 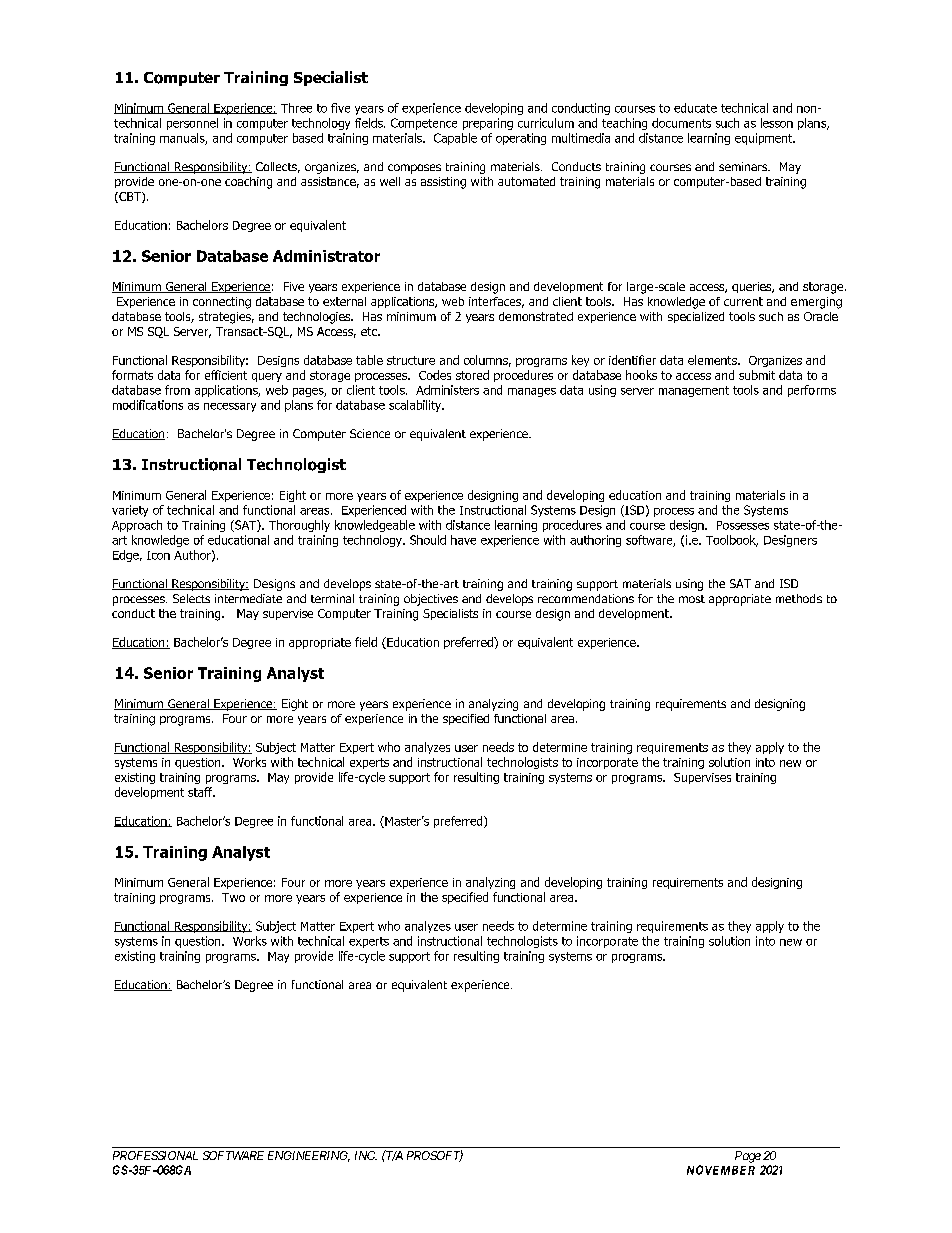 I want to click on coaching, so click(x=248, y=183).
